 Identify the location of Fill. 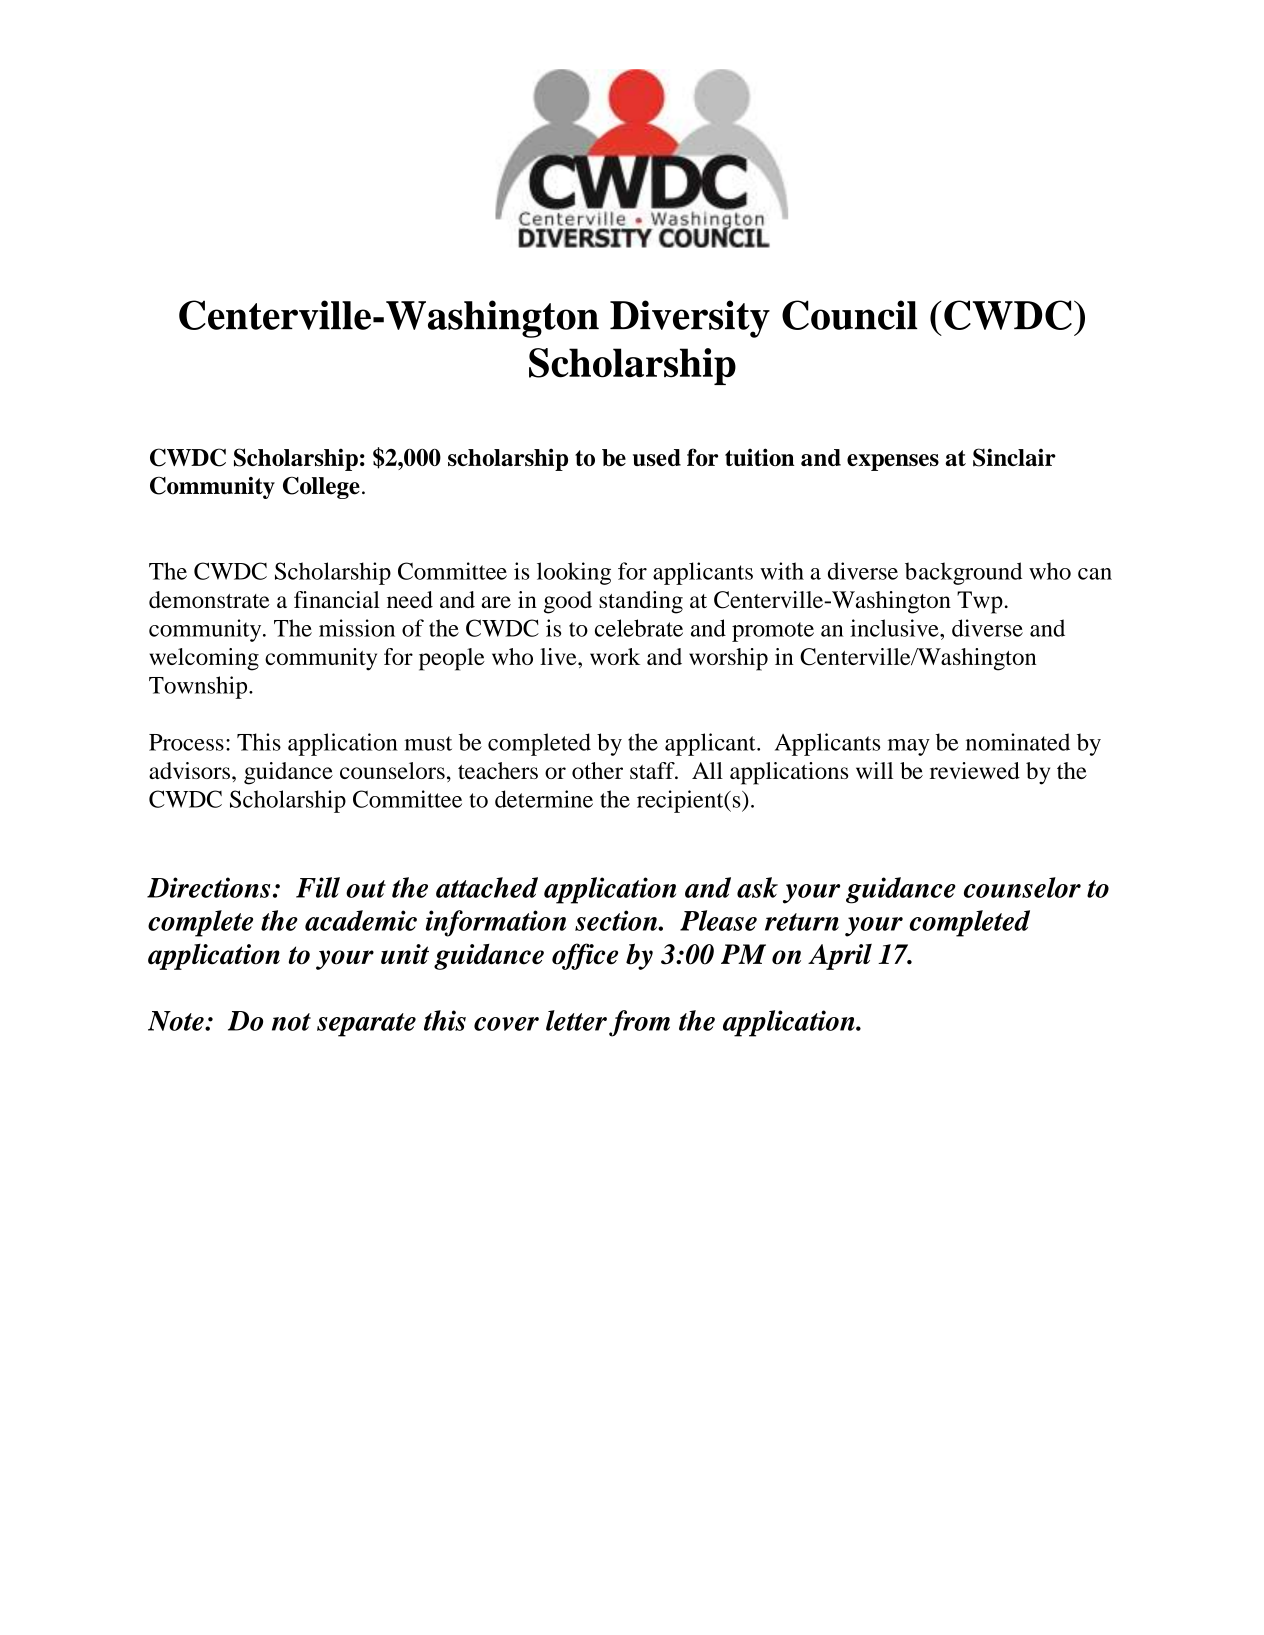
(318, 887).
